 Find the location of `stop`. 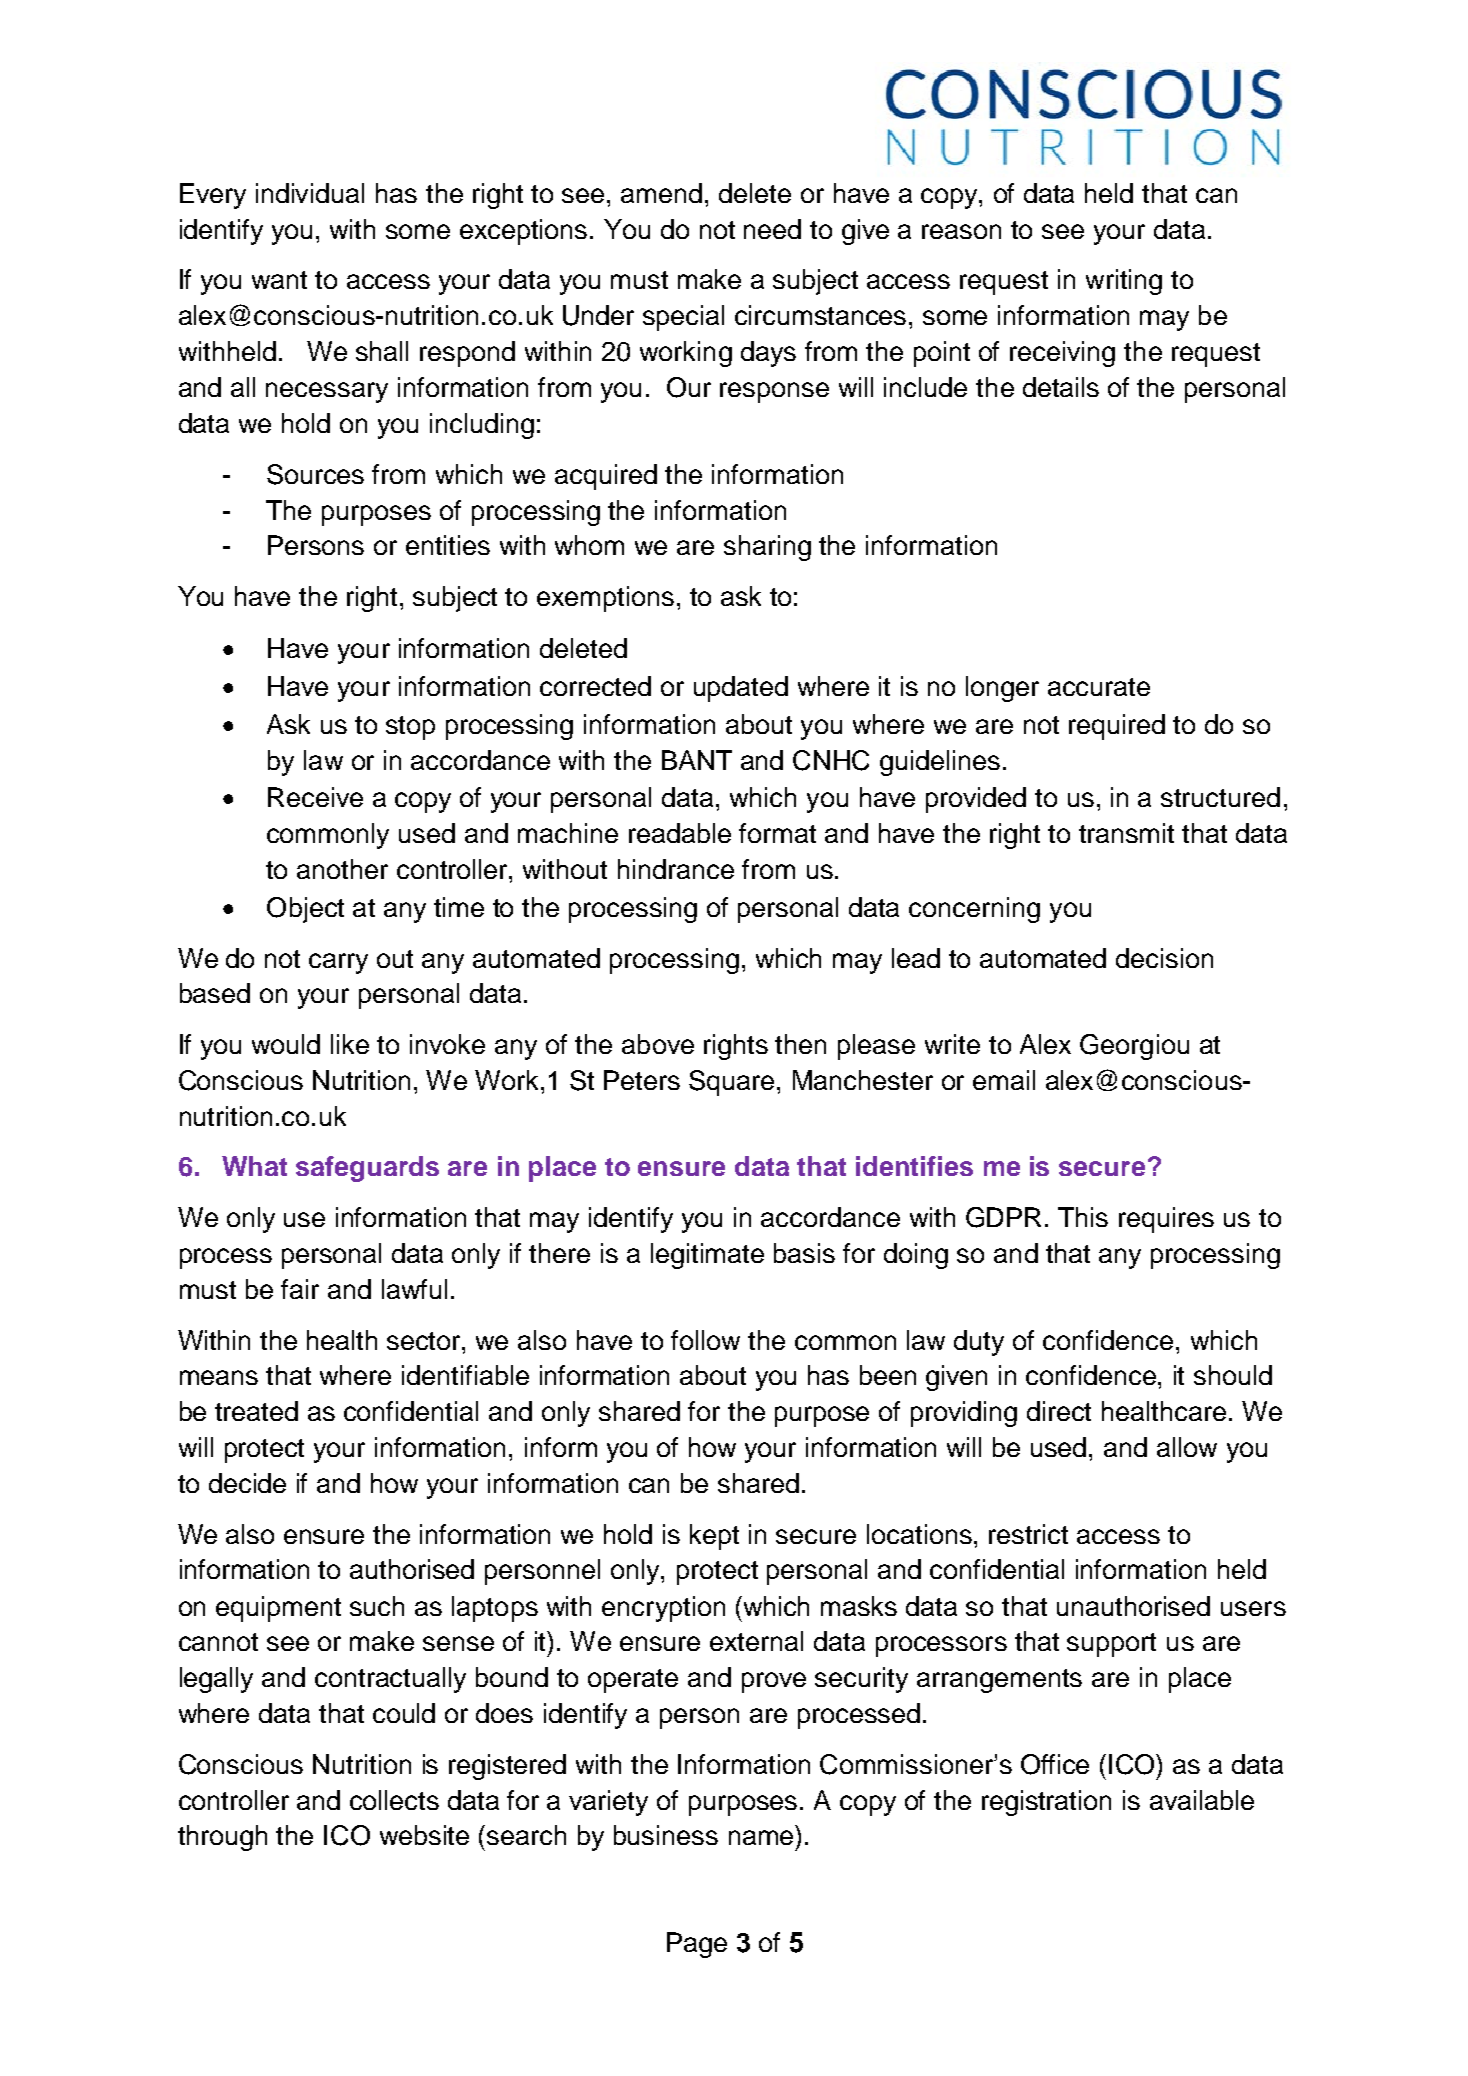

stop is located at coordinates (410, 728).
